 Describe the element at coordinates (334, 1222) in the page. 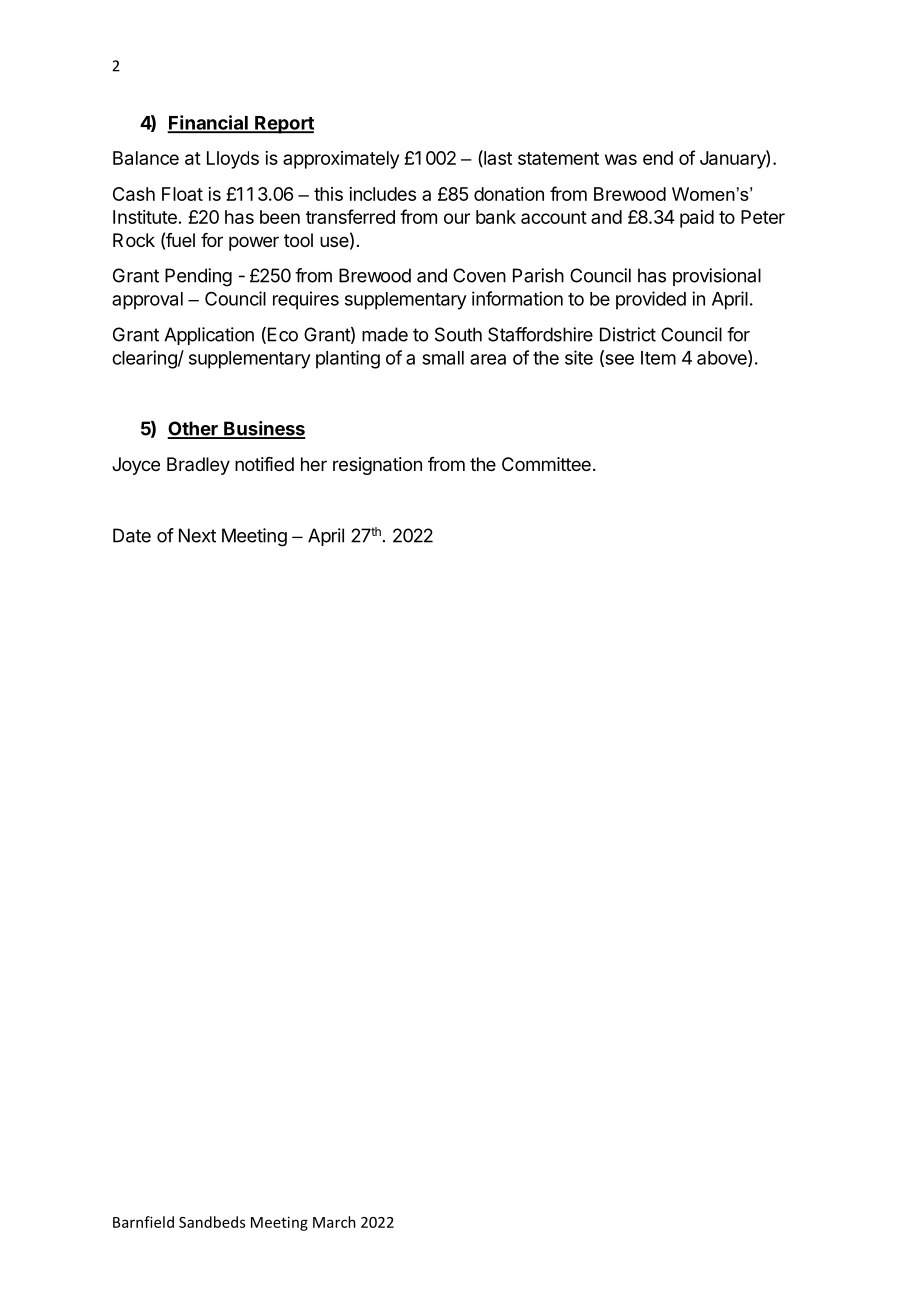

I see `March` at that location.
